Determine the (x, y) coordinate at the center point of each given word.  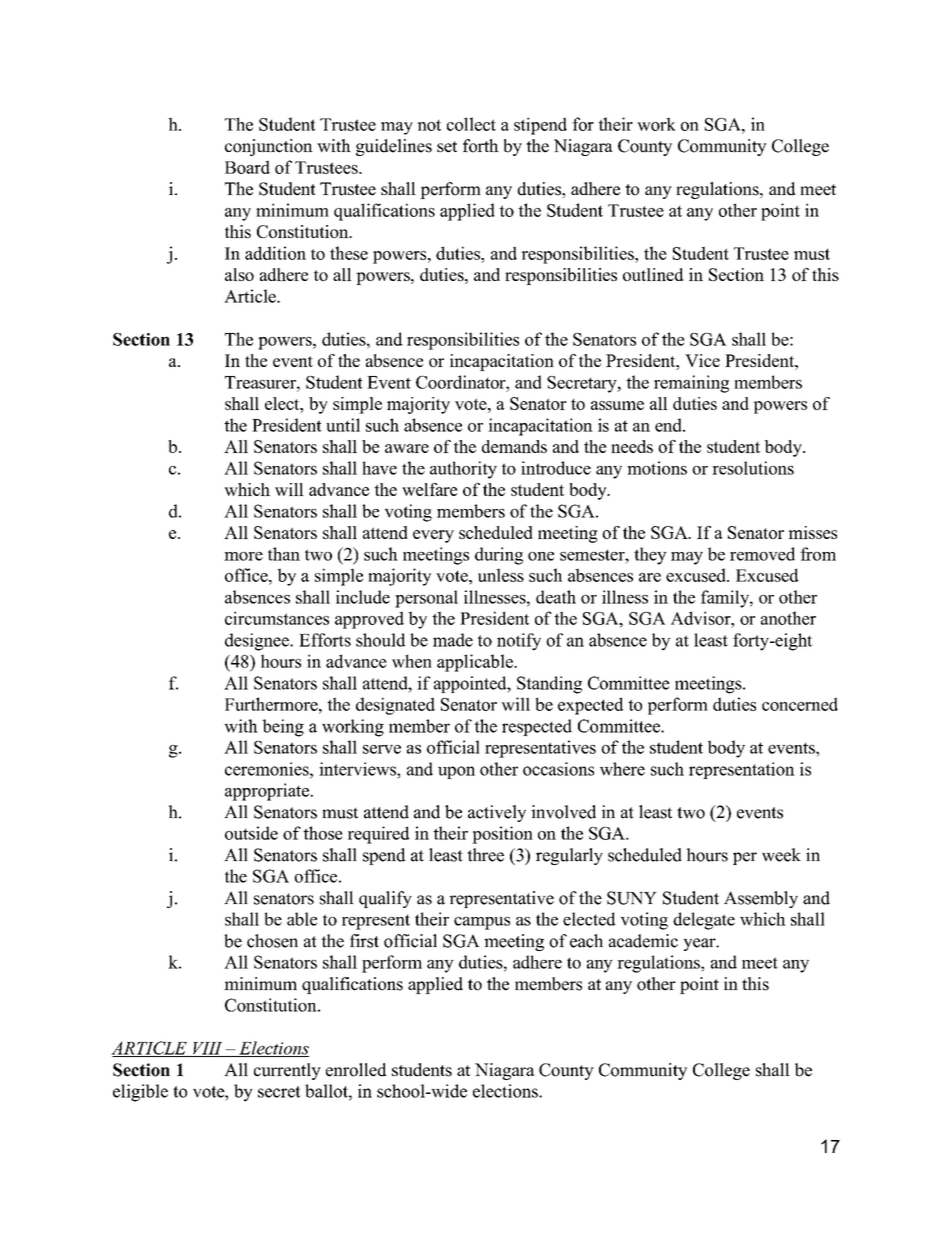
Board (247, 167)
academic (643, 941)
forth (481, 146)
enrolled (356, 1070)
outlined (653, 274)
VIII (208, 1049)
